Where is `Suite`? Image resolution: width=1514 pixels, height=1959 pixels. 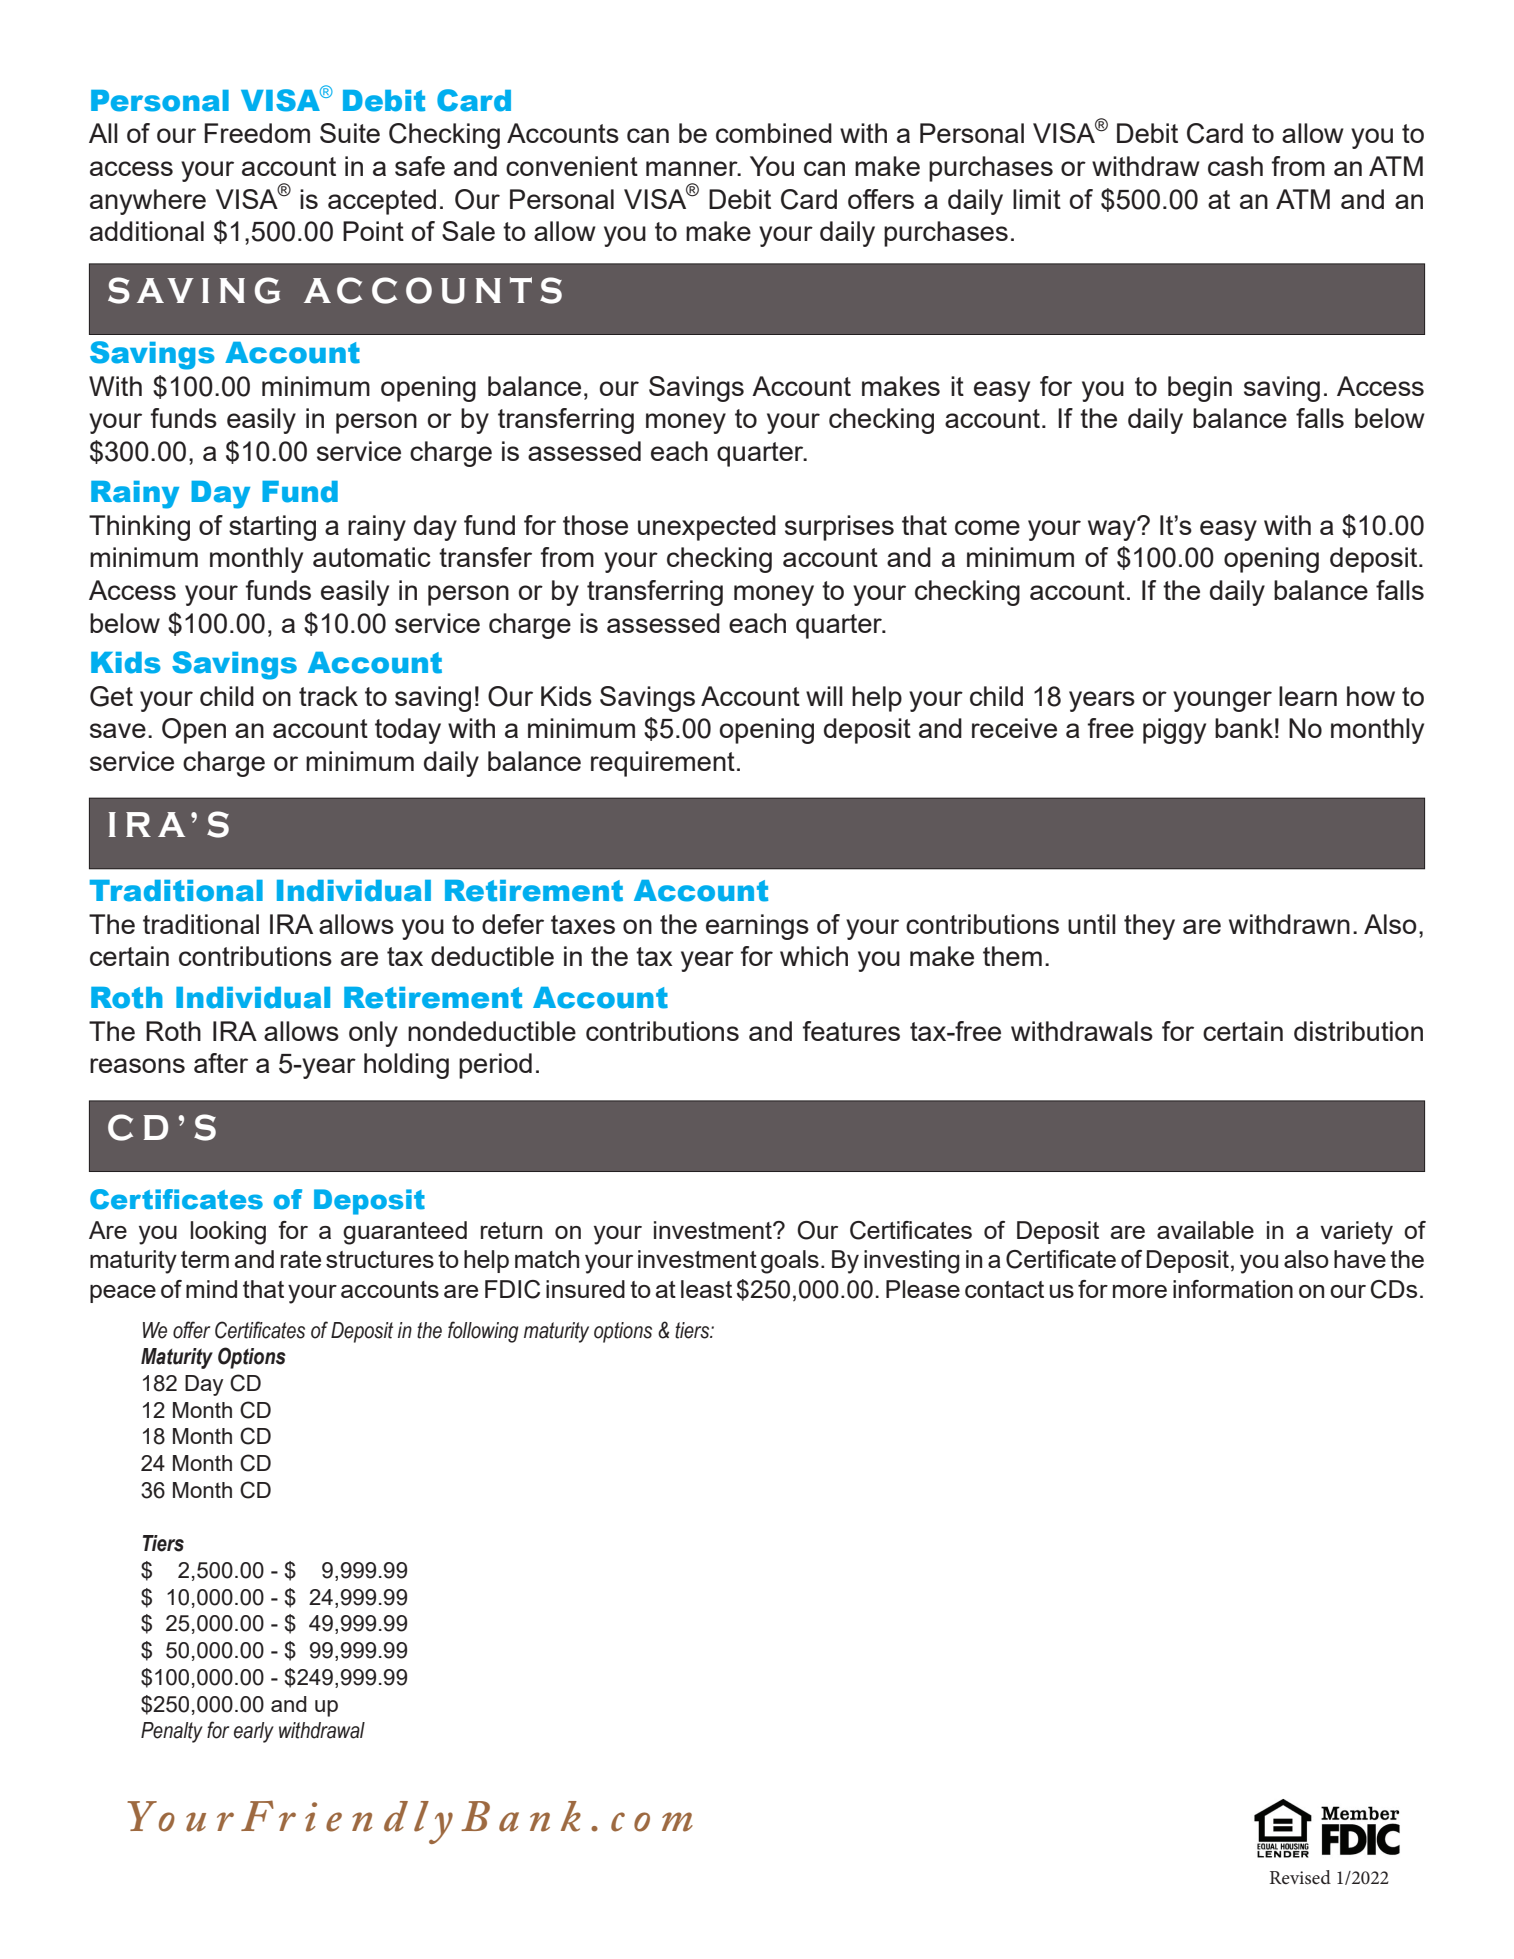 Suite is located at coordinates (350, 133).
